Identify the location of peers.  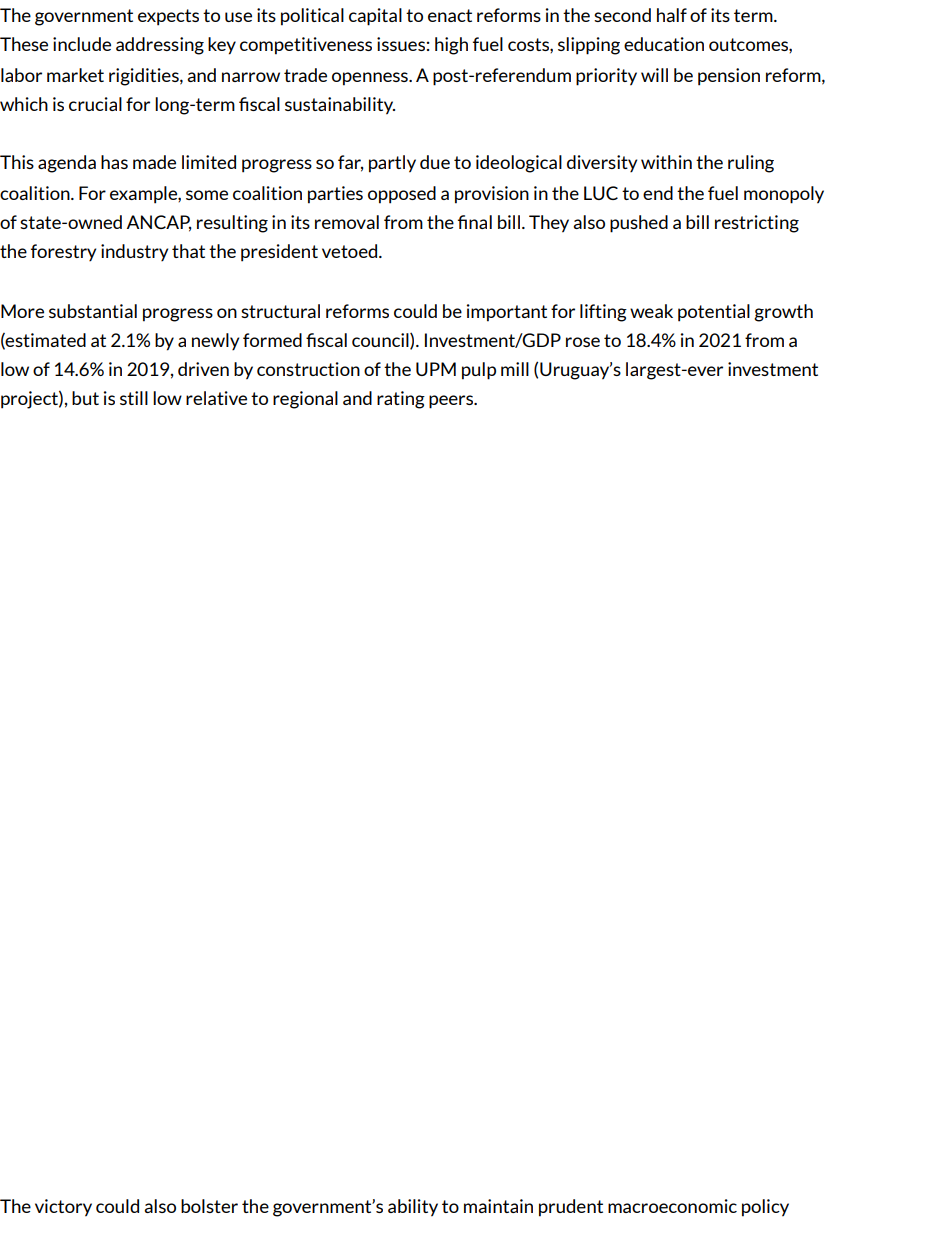
(452, 402).
